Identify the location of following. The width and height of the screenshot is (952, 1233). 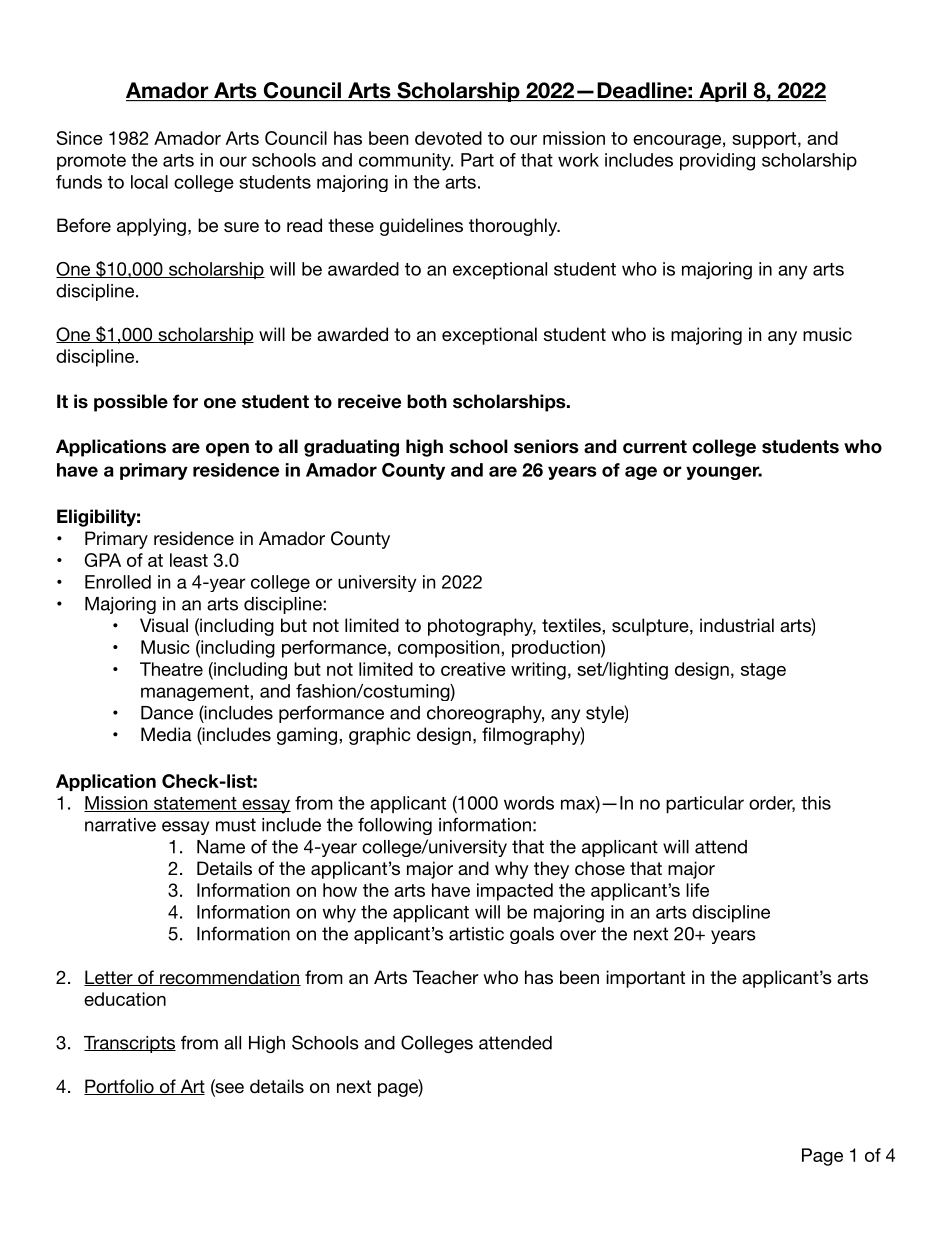
(395, 826).
